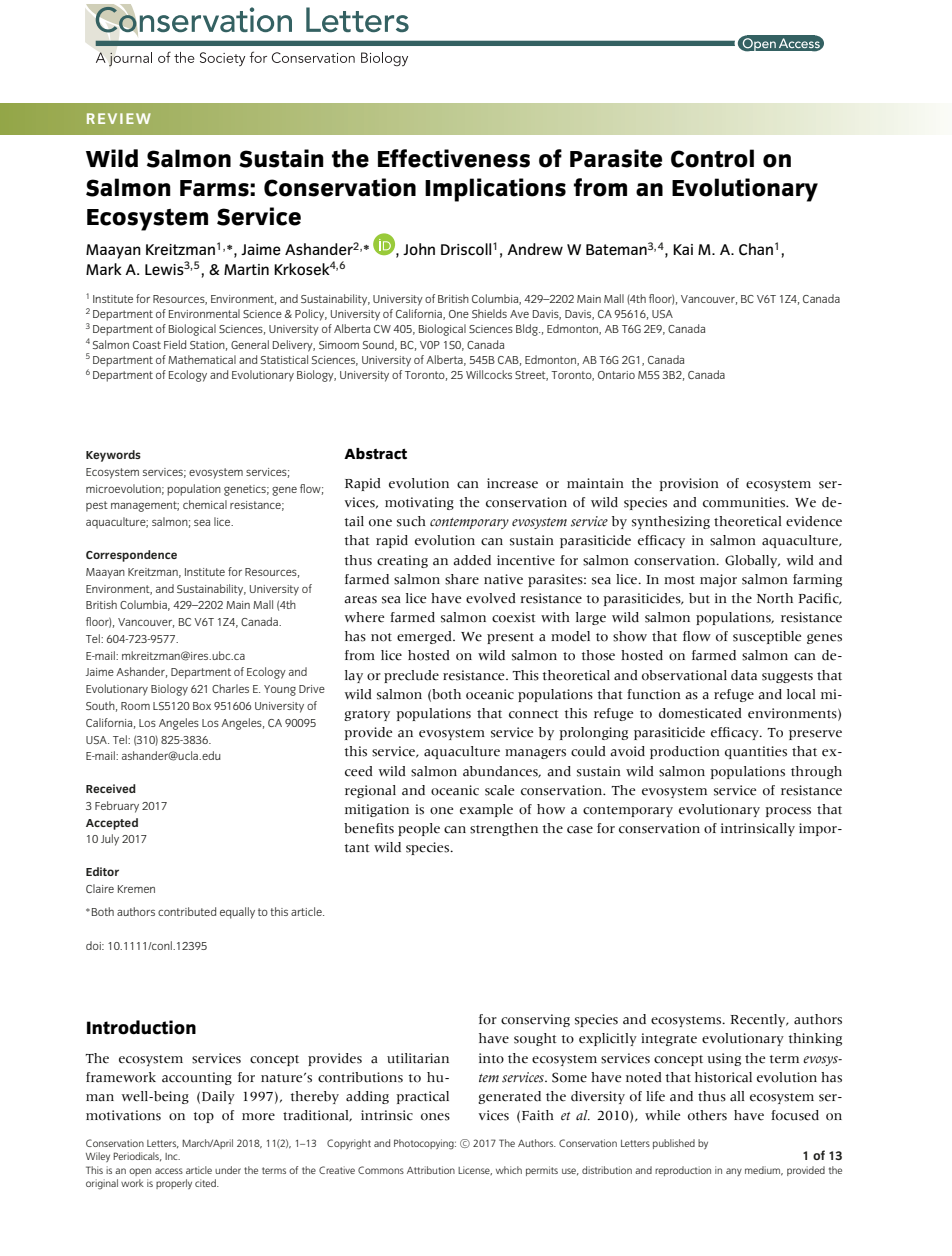 This document has width=952, height=1256. I want to click on access, so click(169, 1171).
